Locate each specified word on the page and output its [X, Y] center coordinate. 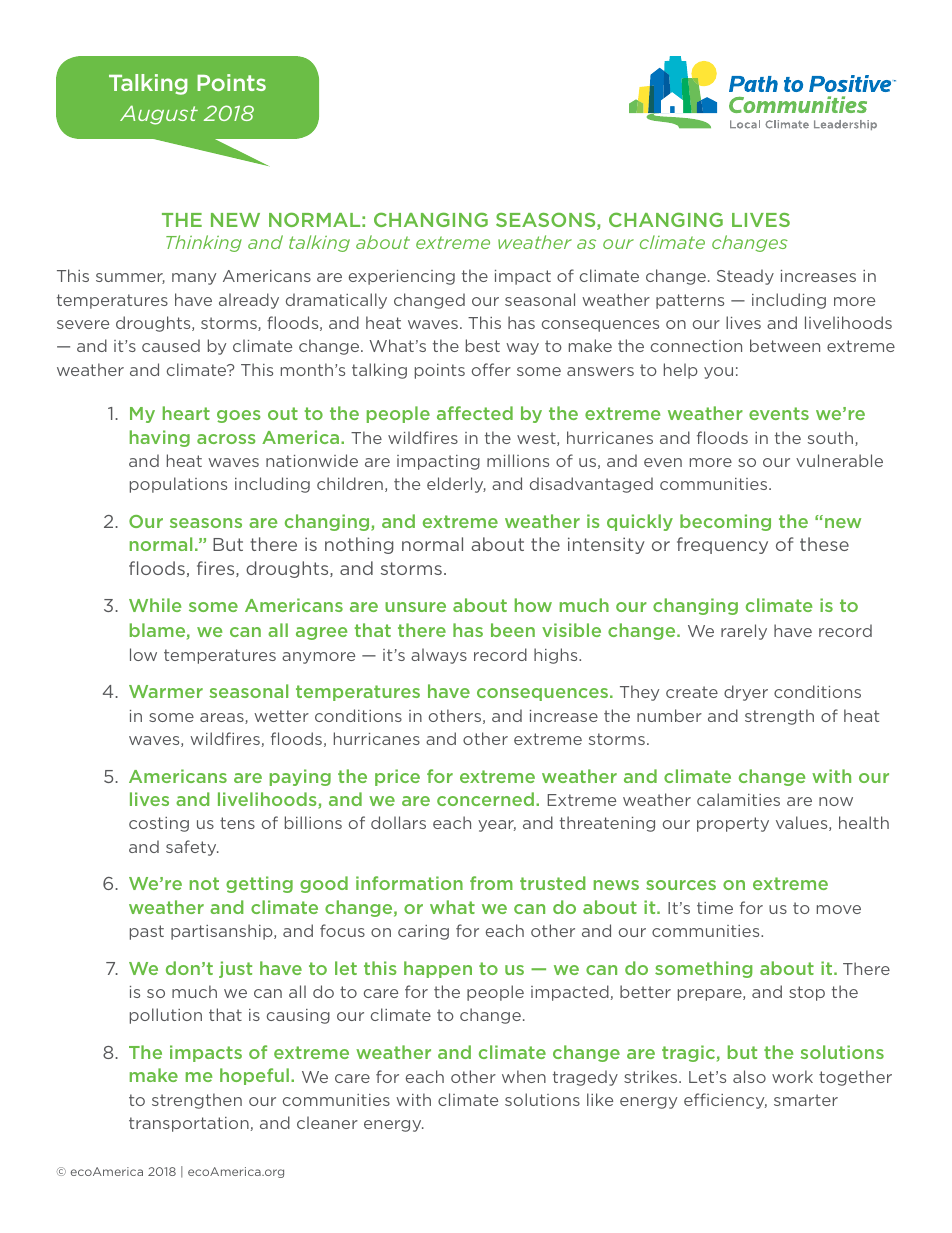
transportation [189, 1124]
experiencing [402, 277]
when [524, 1076]
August [159, 115]
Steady [745, 277]
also [749, 1076]
